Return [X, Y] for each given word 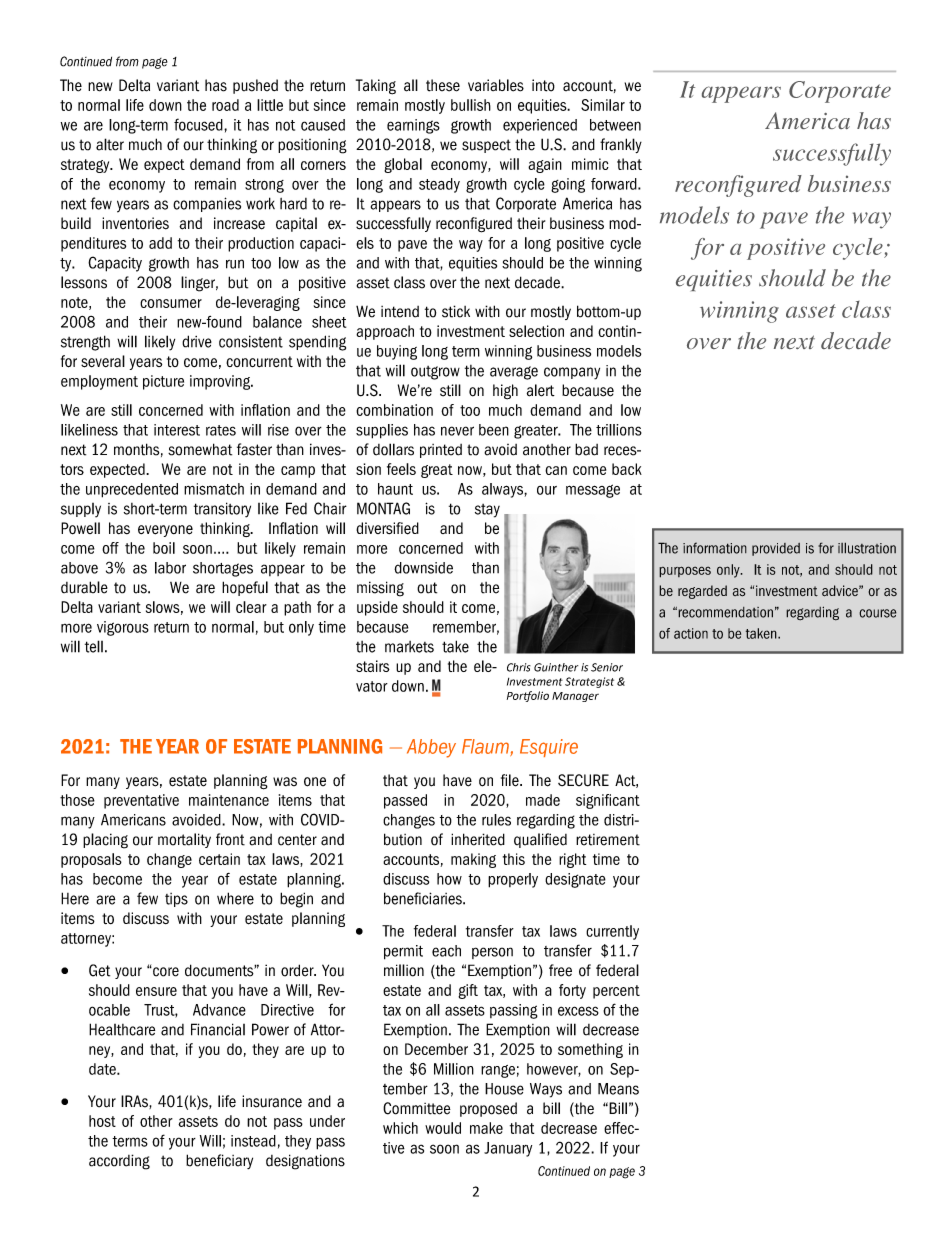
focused [199, 124]
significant [608, 801]
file [511, 780]
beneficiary [219, 1161]
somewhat [200, 449]
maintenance [229, 800]
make [486, 1128]
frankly [621, 145]
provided [776, 549]
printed [441, 451]
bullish [471, 105]
